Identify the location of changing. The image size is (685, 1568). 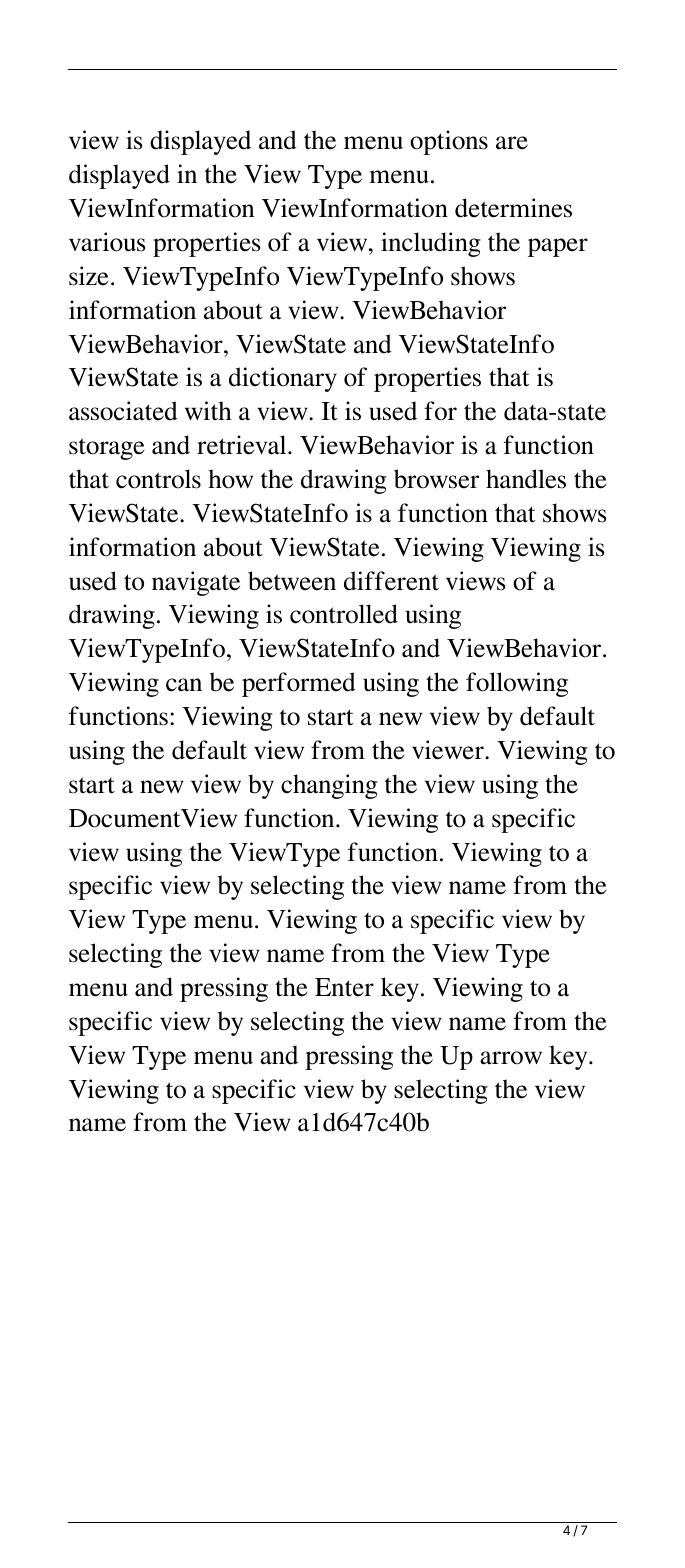
(329, 786).
